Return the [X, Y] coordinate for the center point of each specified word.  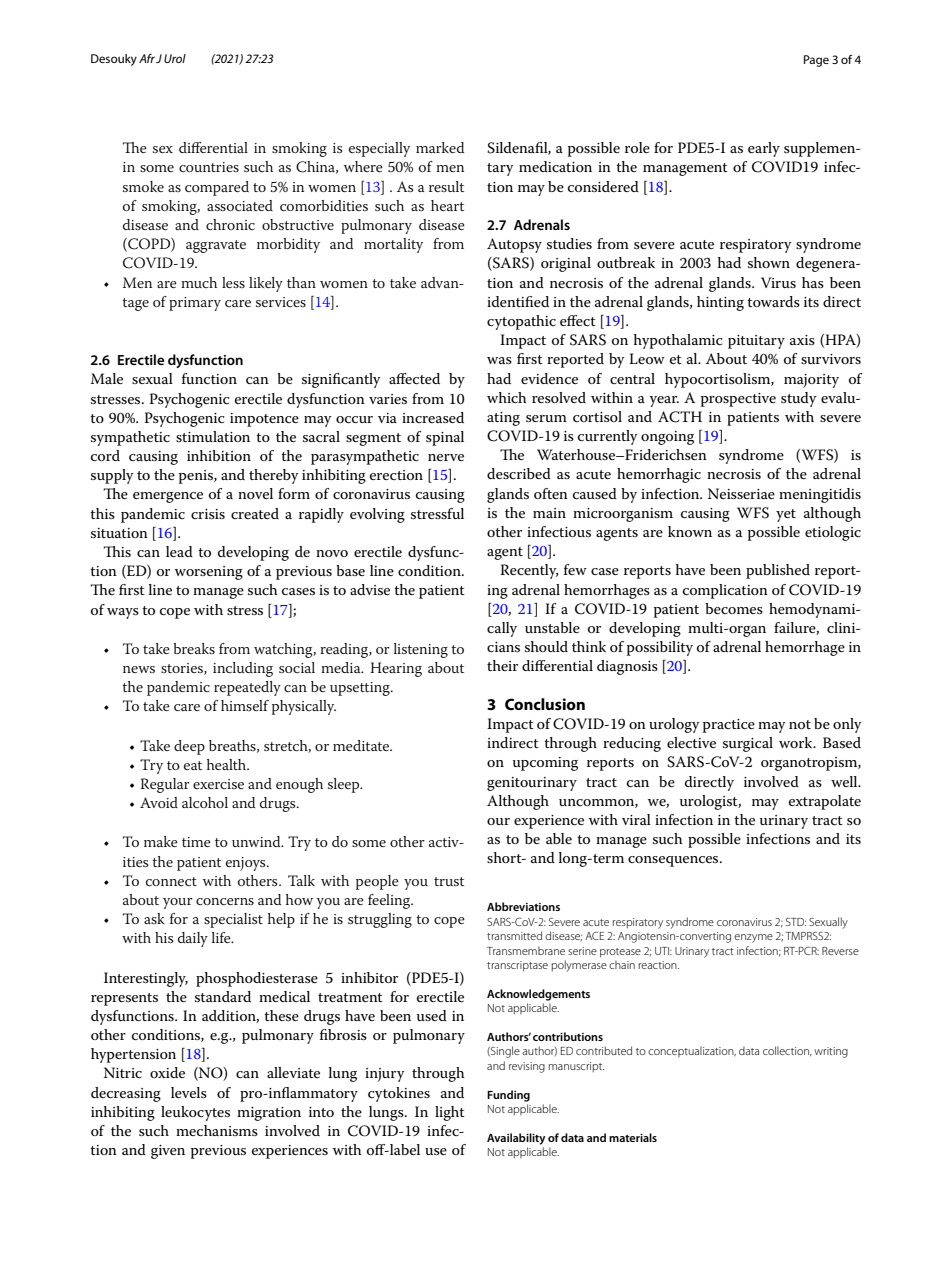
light [450, 1113]
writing [831, 1052]
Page [816, 61]
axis [802, 340]
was [499, 360]
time [196, 842]
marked [440, 147]
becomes [734, 608]
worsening [209, 573]
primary [195, 304]
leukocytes [195, 1113]
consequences [674, 861]
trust [449, 881]
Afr [147, 58]
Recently [529, 571]
